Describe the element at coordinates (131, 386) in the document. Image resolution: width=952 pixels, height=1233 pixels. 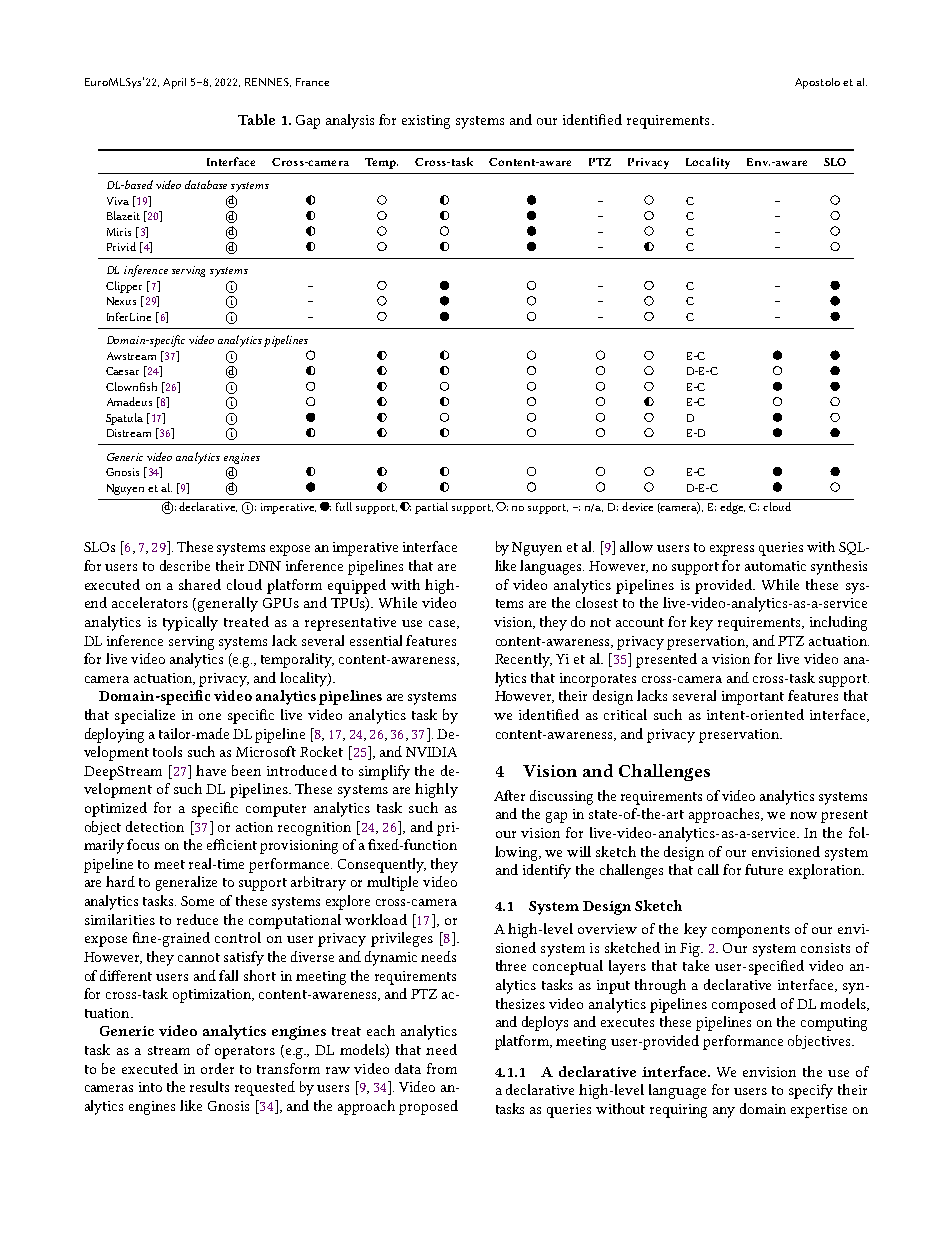
I see `Clownfish` at that location.
